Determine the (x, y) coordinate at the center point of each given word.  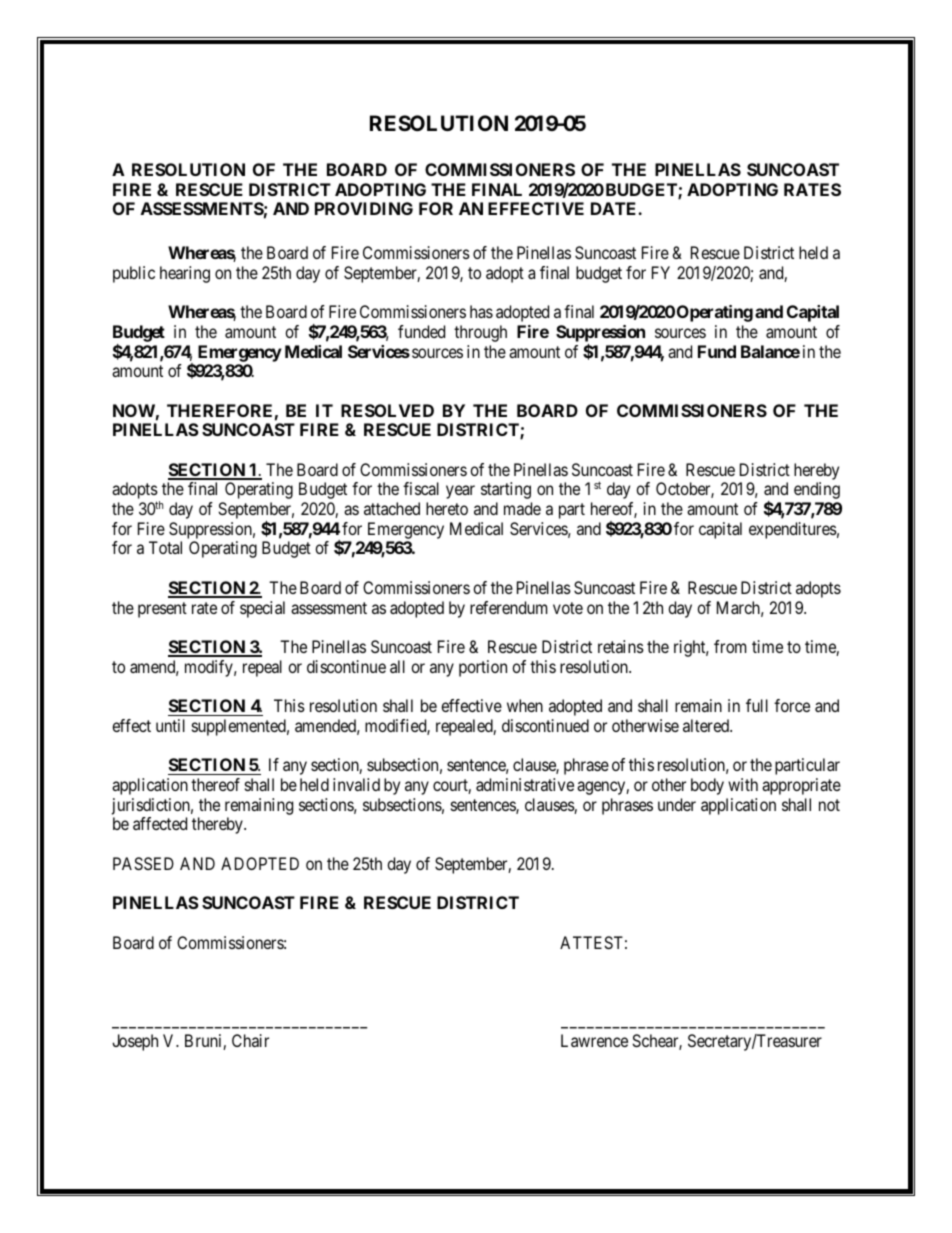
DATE (615, 208)
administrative (525, 784)
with (743, 784)
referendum (508, 607)
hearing (185, 274)
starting (506, 490)
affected (160, 823)
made (522, 508)
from (730, 646)
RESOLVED (387, 410)
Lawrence (594, 1040)
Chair (250, 1040)
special (262, 609)
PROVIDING (364, 208)
